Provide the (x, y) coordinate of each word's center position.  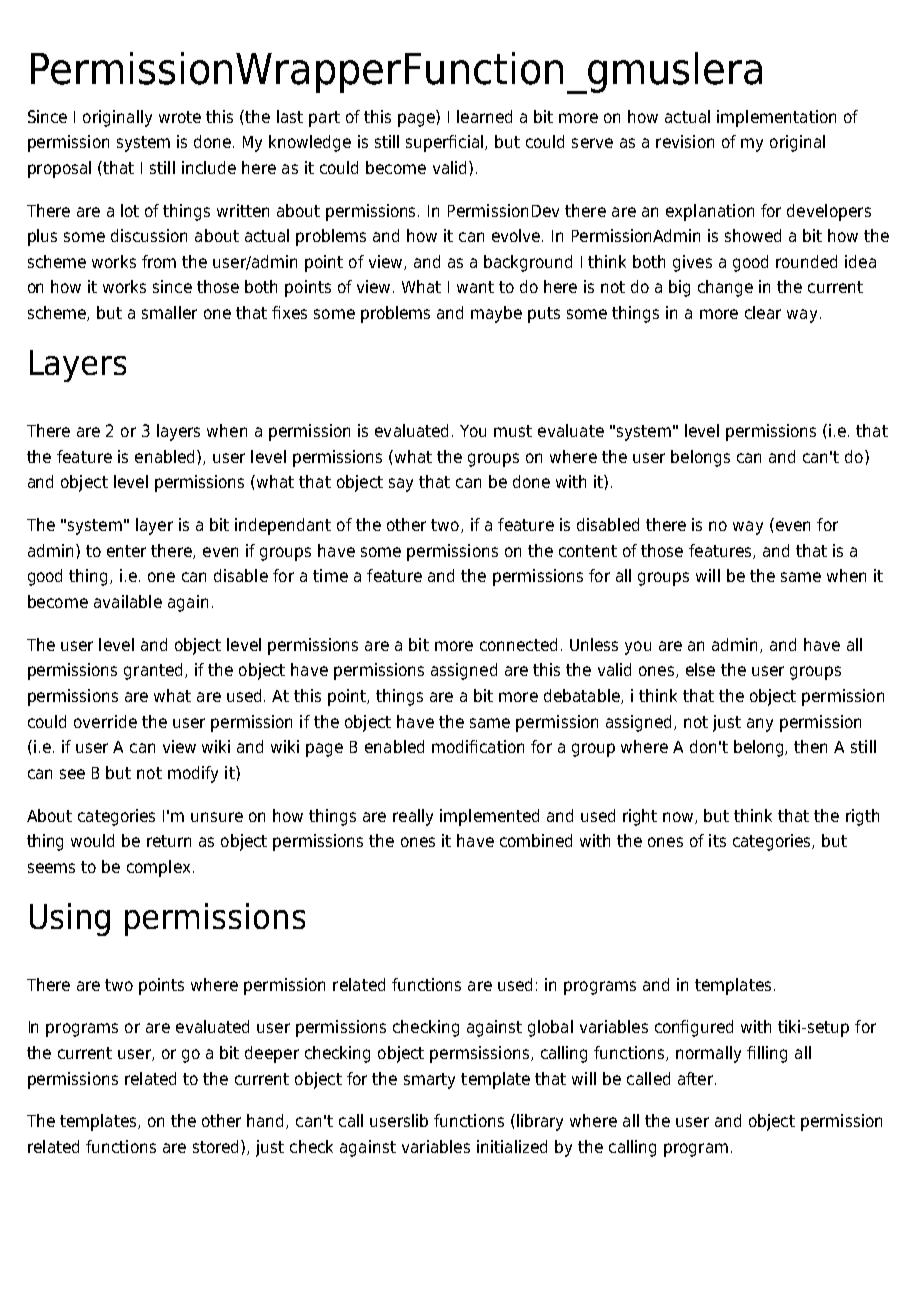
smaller (169, 312)
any (760, 725)
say (401, 485)
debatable (583, 696)
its (717, 840)
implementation (776, 118)
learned (484, 116)
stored (217, 1146)
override (105, 721)
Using (70, 919)
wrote (180, 117)
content (588, 551)
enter (126, 551)
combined (536, 840)
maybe (496, 314)
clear (763, 312)
